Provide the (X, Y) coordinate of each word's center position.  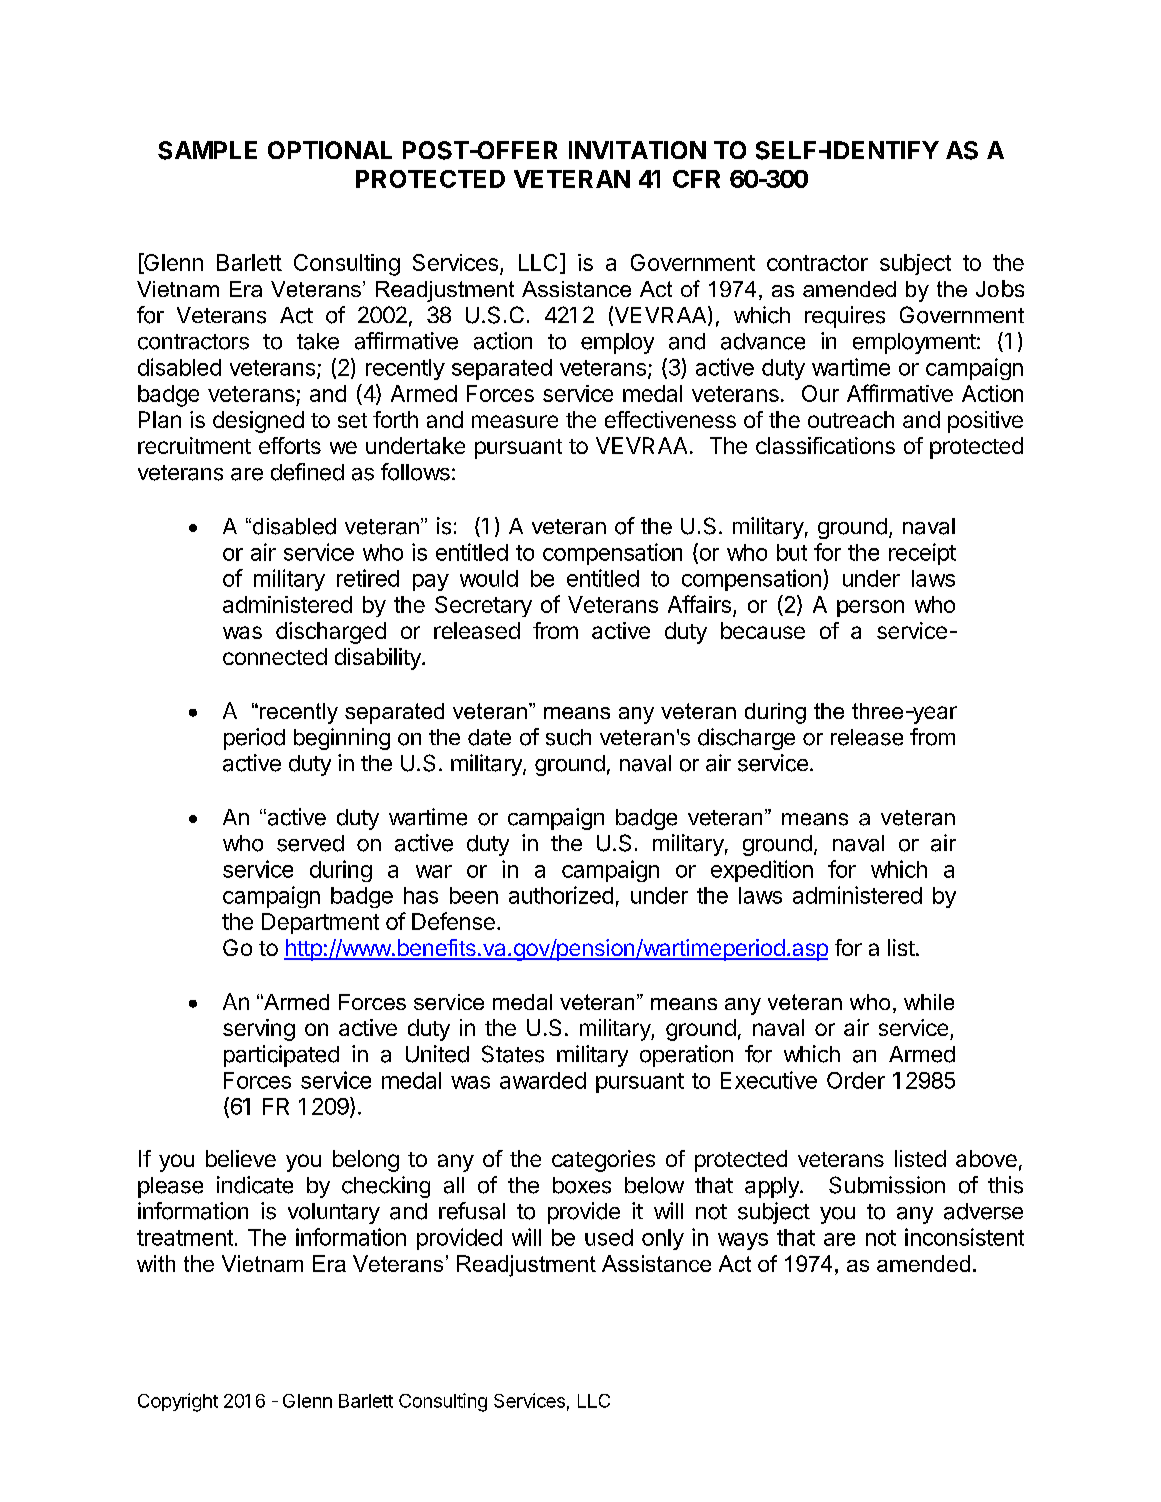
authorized (561, 895)
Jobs (1000, 288)
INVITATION (637, 150)
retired (368, 578)
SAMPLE (207, 150)
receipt (922, 554)
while (929, 1002)
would (489, 578)
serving (259, 1030)
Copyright (178, 1402)
